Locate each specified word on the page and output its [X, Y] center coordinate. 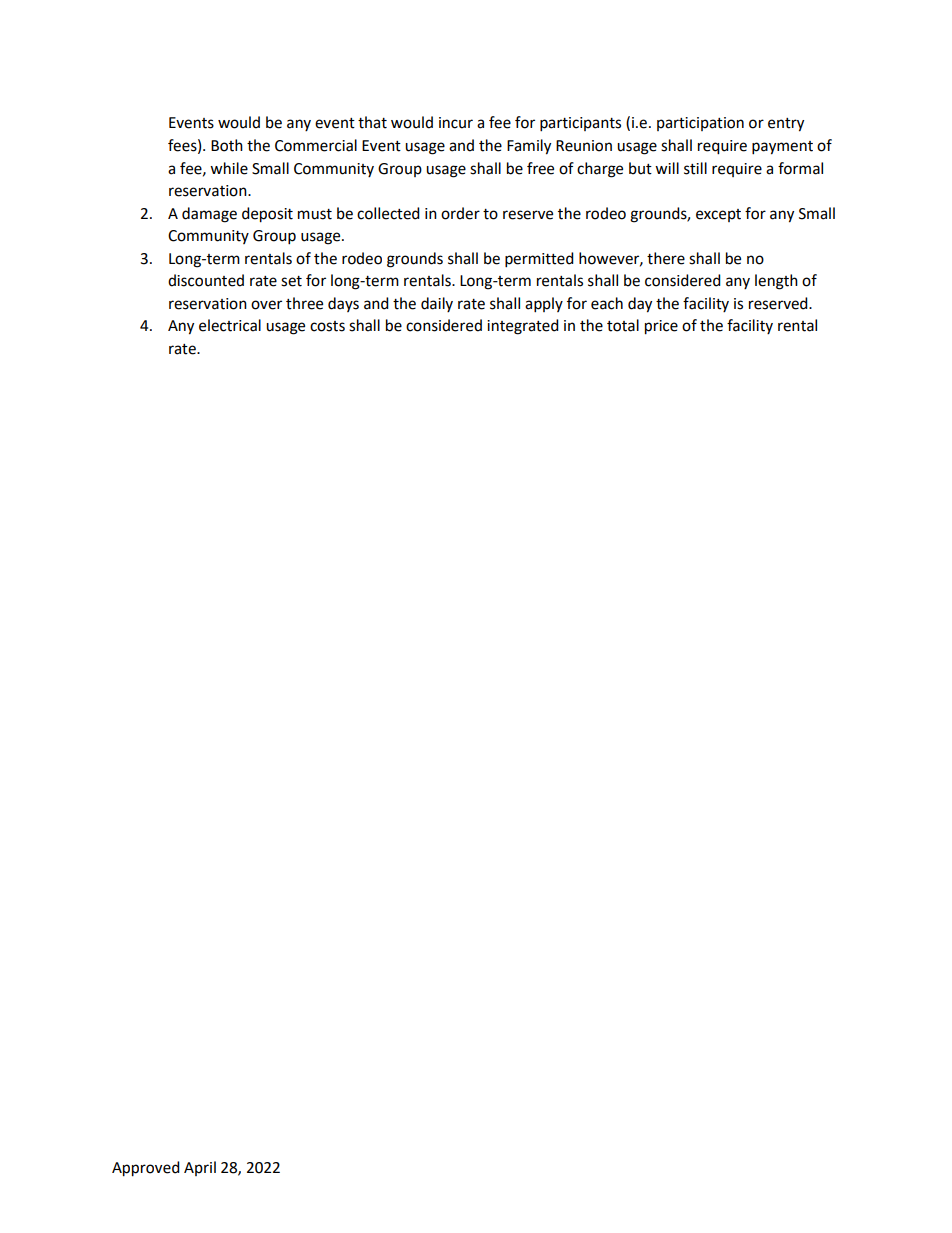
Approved [146, 1169]
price [661, 327]
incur [456, 123]
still [695, 168]
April [200, 1168]
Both [227, 145]
